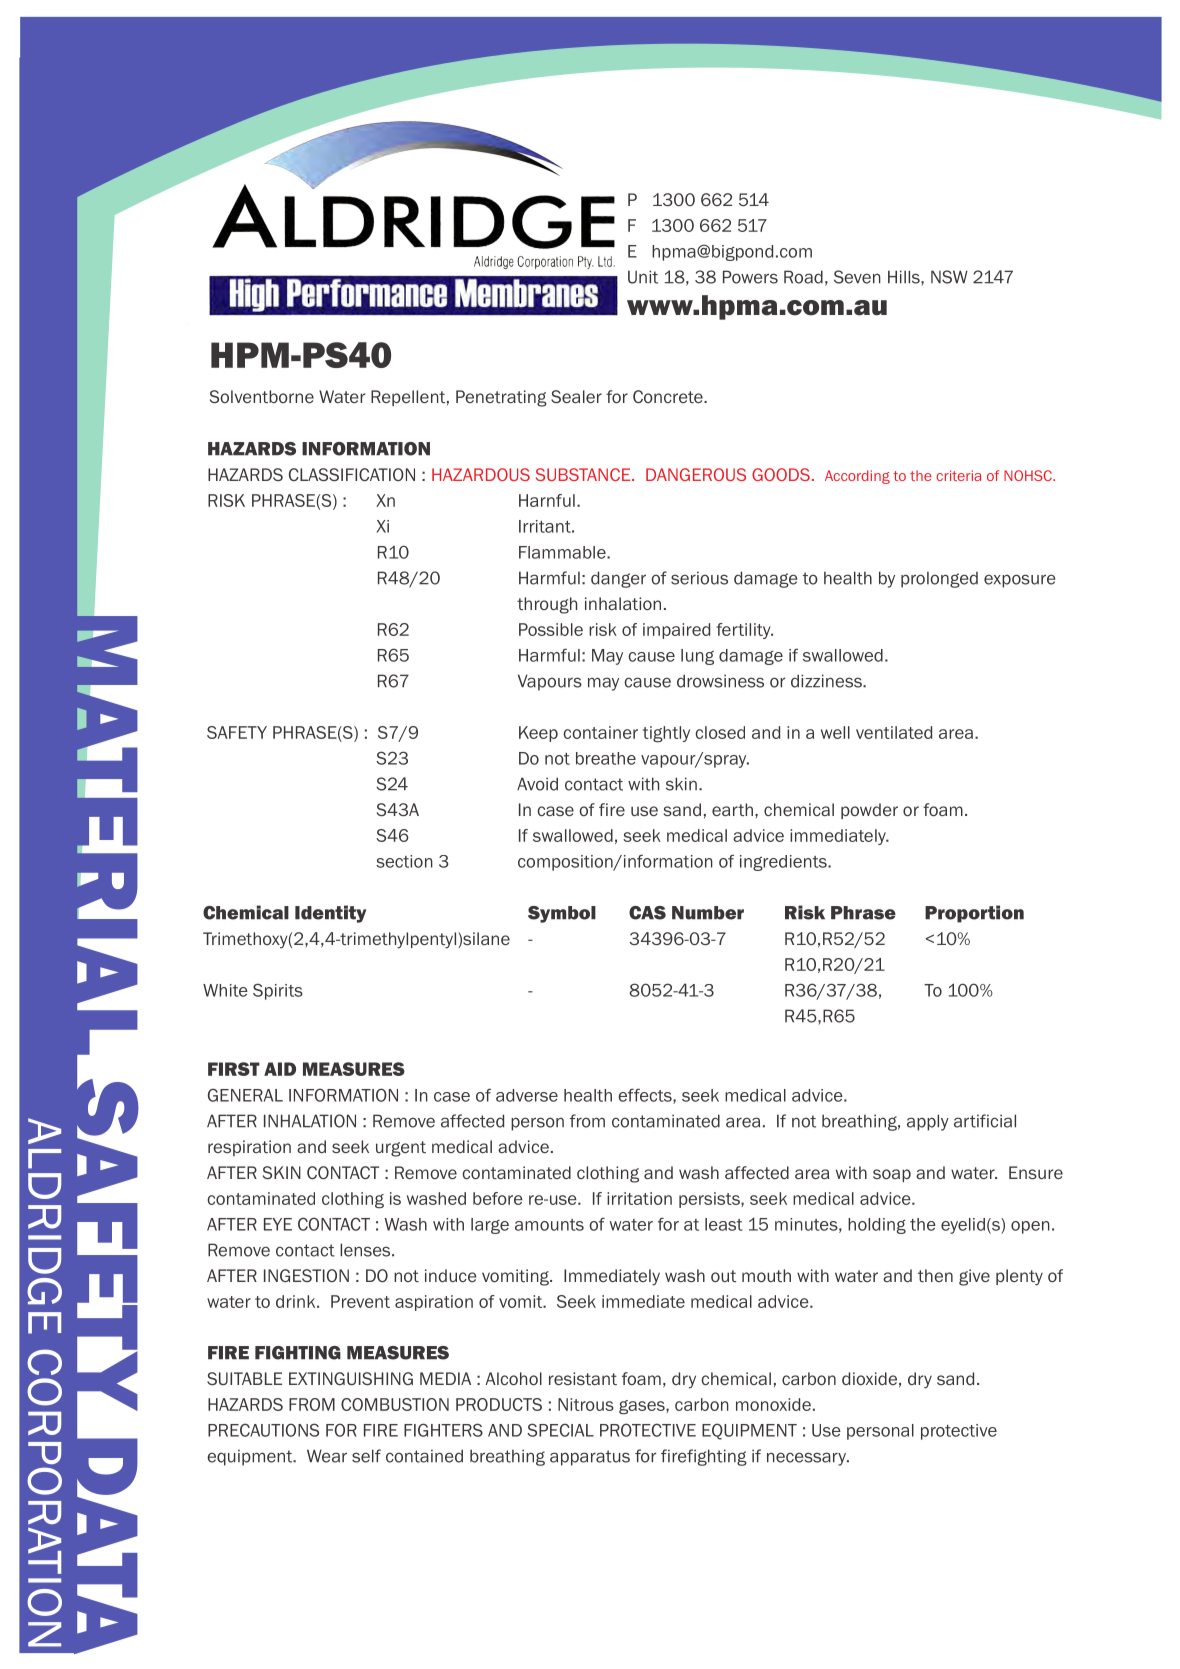 The height and width of the screenshot is (1669, 1180). What do you see at coordinates (327, 1456) in the screenshot?
I see `Wear` at bounding box center [327, 1456].
